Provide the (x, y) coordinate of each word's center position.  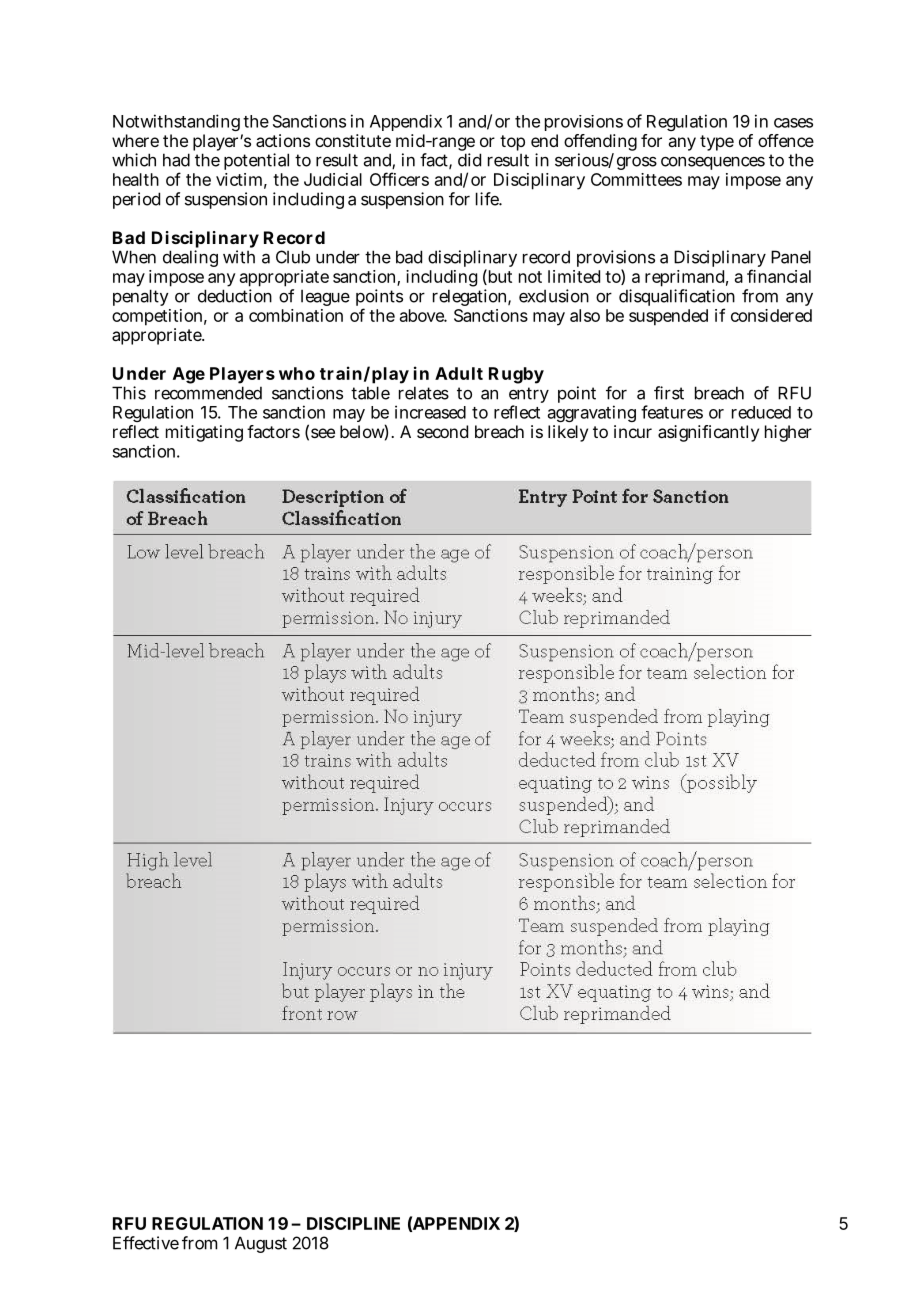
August (261, 1244)
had (176, 160)
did (469, 160)
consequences (713, 163)
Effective (146, 1243)
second (442, 431)
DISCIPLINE (353, 1223)
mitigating (204, 433)
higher (788, 433)
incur (633, 431)
